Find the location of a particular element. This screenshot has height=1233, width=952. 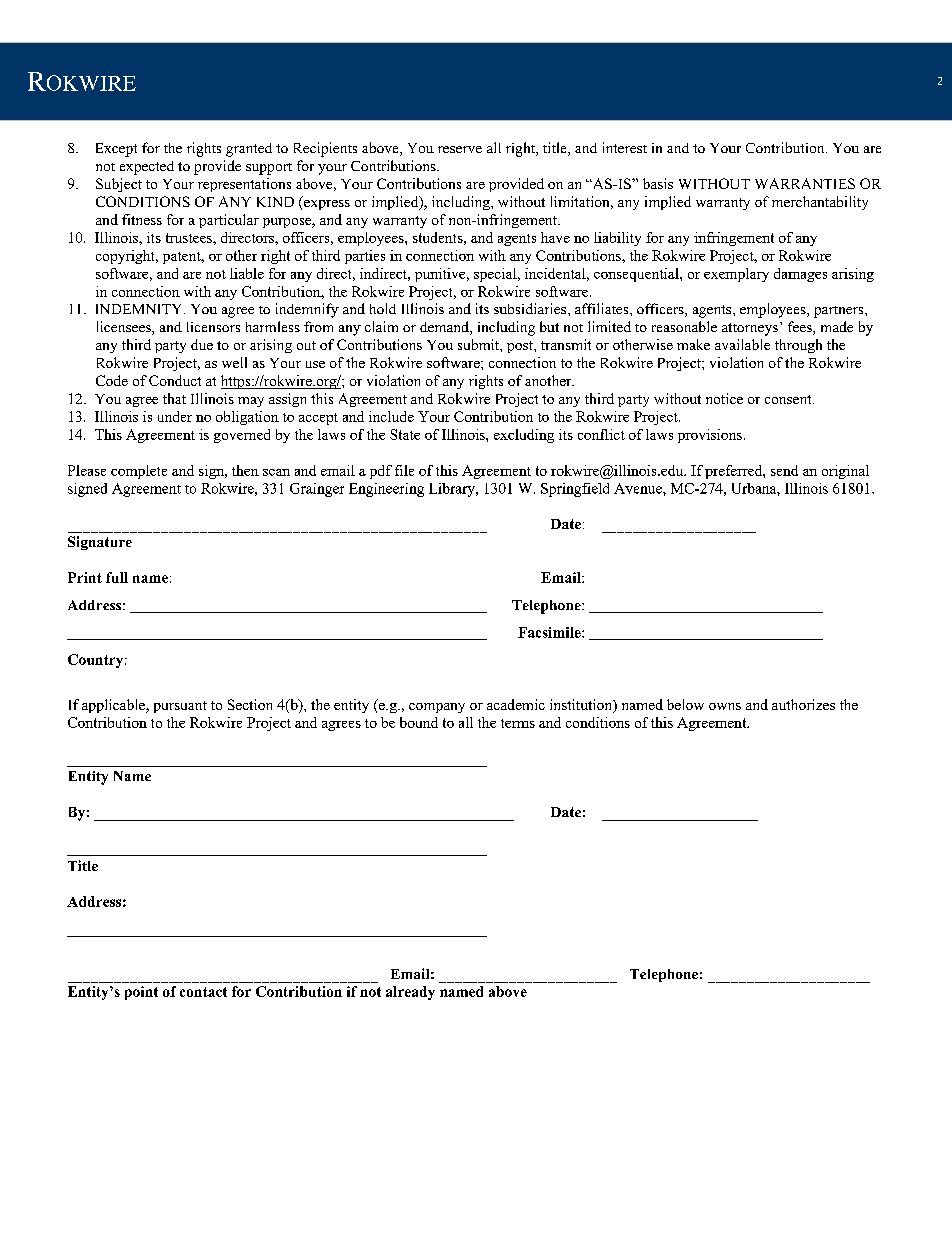

bound is located at coordinates (419, 722).
